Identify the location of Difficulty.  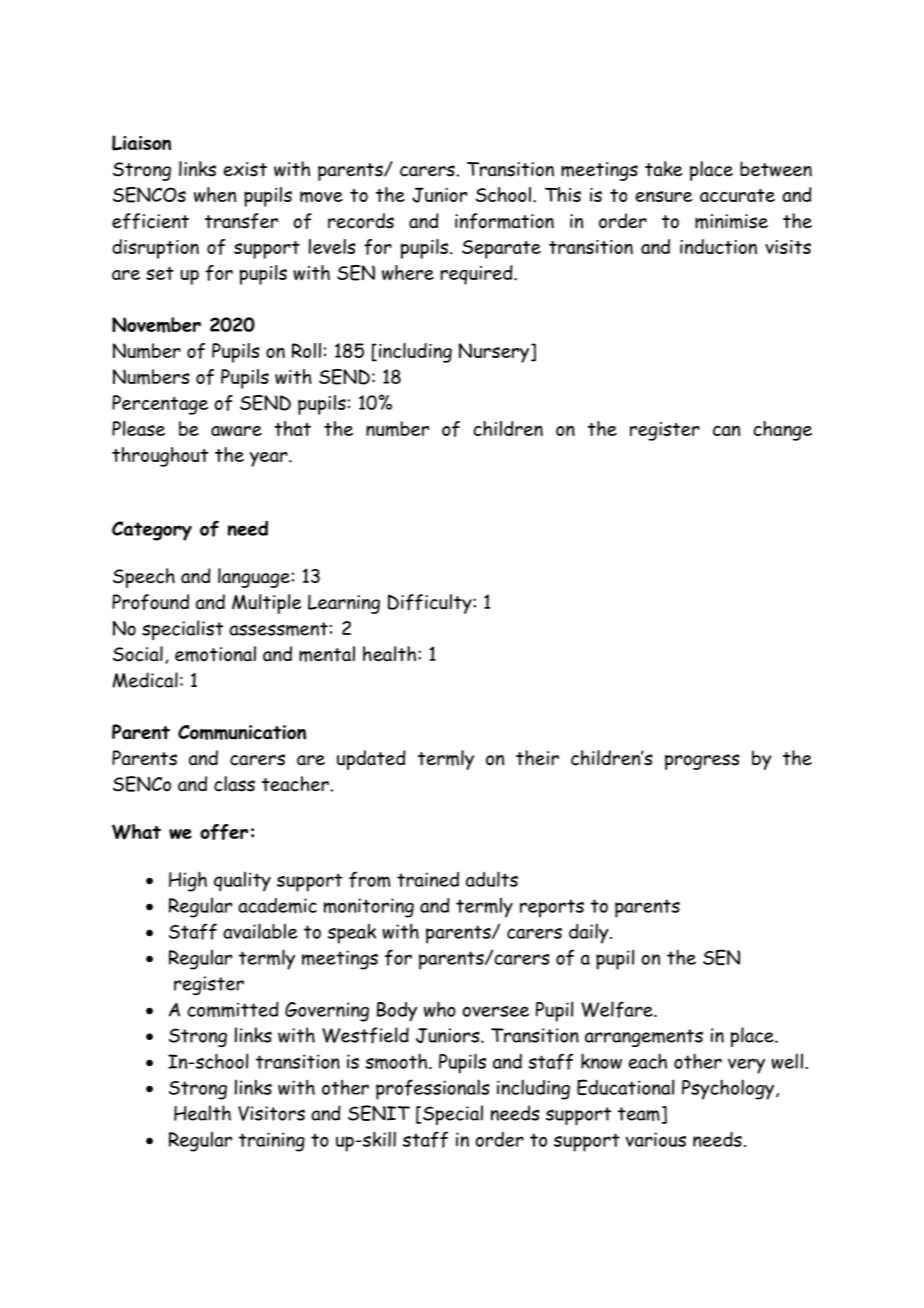
(431, 604).
